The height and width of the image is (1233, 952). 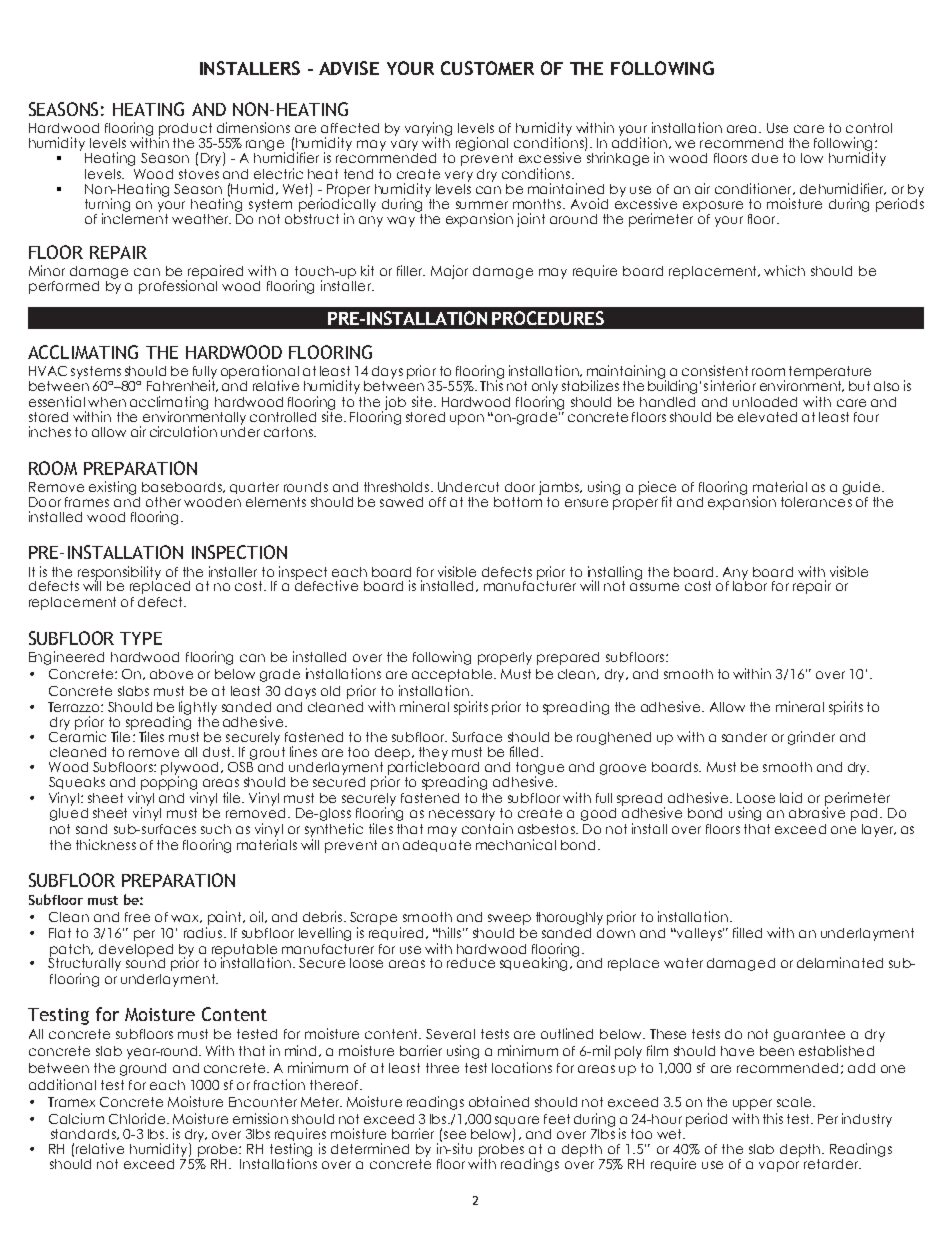 What do you see at coordinates (437, 502) in the image?
I see `off` at bounding box center [437, 502].
